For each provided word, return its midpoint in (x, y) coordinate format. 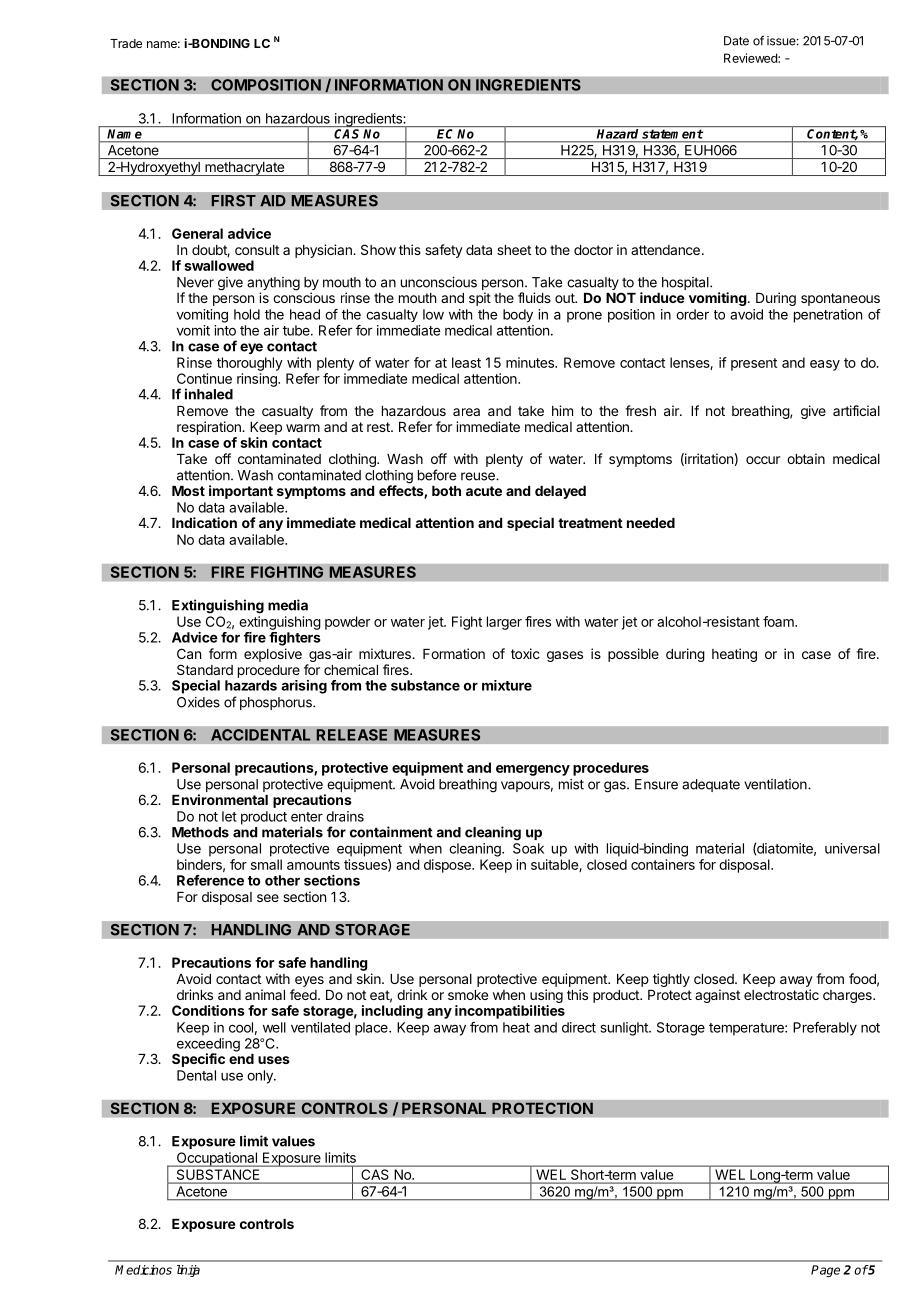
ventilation (775, 784)
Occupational (216, 1159)
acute (484, 491)
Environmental (220, 799)
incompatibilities (510, 1012)
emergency (533, 770)
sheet (514, 250)
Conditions (208, 1010)
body (518, 316)
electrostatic (781, 994)
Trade (126, 43)
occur (763, 460)
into (225, 330)
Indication (204, 522)
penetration (828, 316)
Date (736, 41)
